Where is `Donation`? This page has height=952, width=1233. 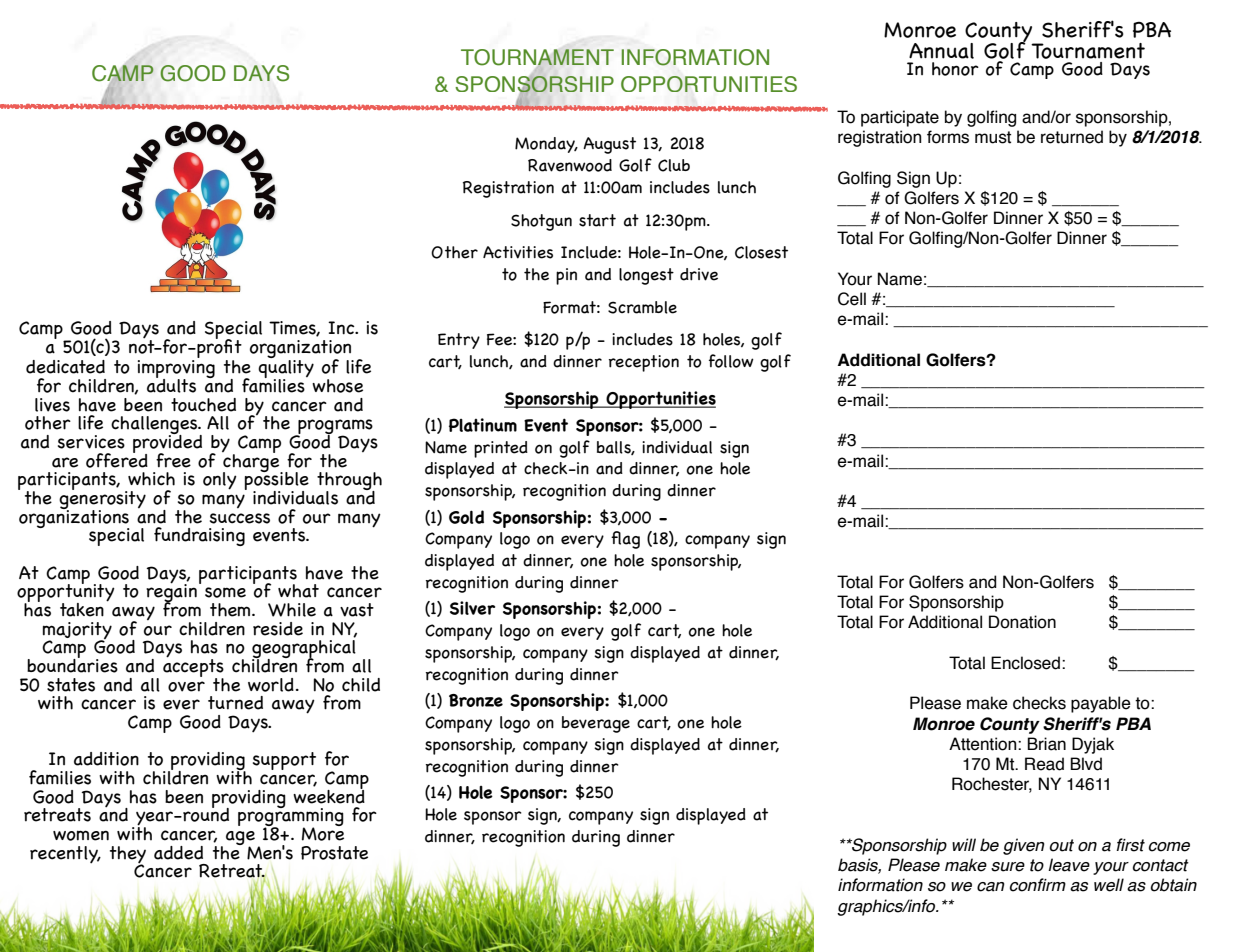 Donation is located at coordinates (1022, 622).
